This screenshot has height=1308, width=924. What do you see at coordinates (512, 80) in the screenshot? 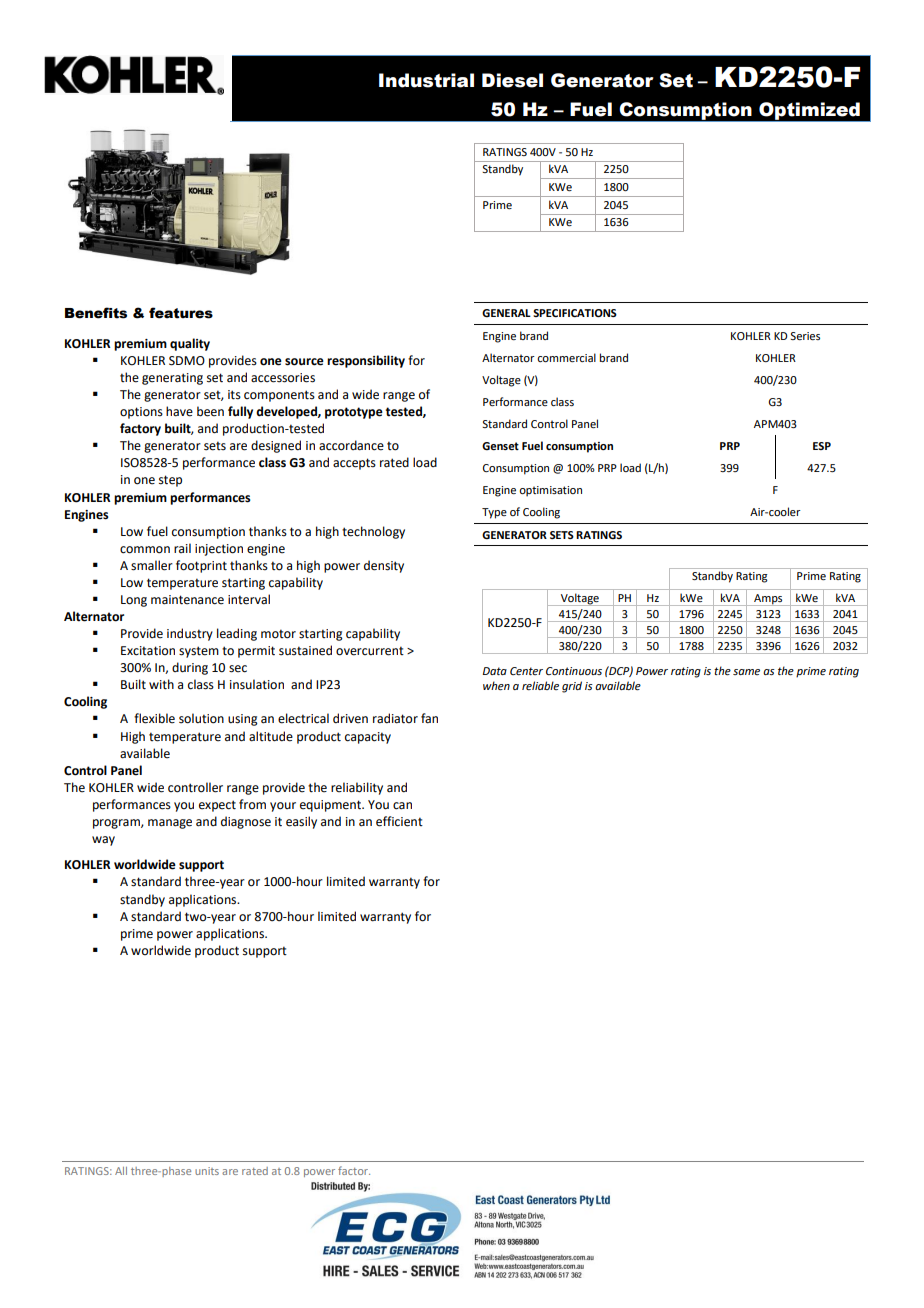
I see `Diesel` at bounding box center [512, 80].
